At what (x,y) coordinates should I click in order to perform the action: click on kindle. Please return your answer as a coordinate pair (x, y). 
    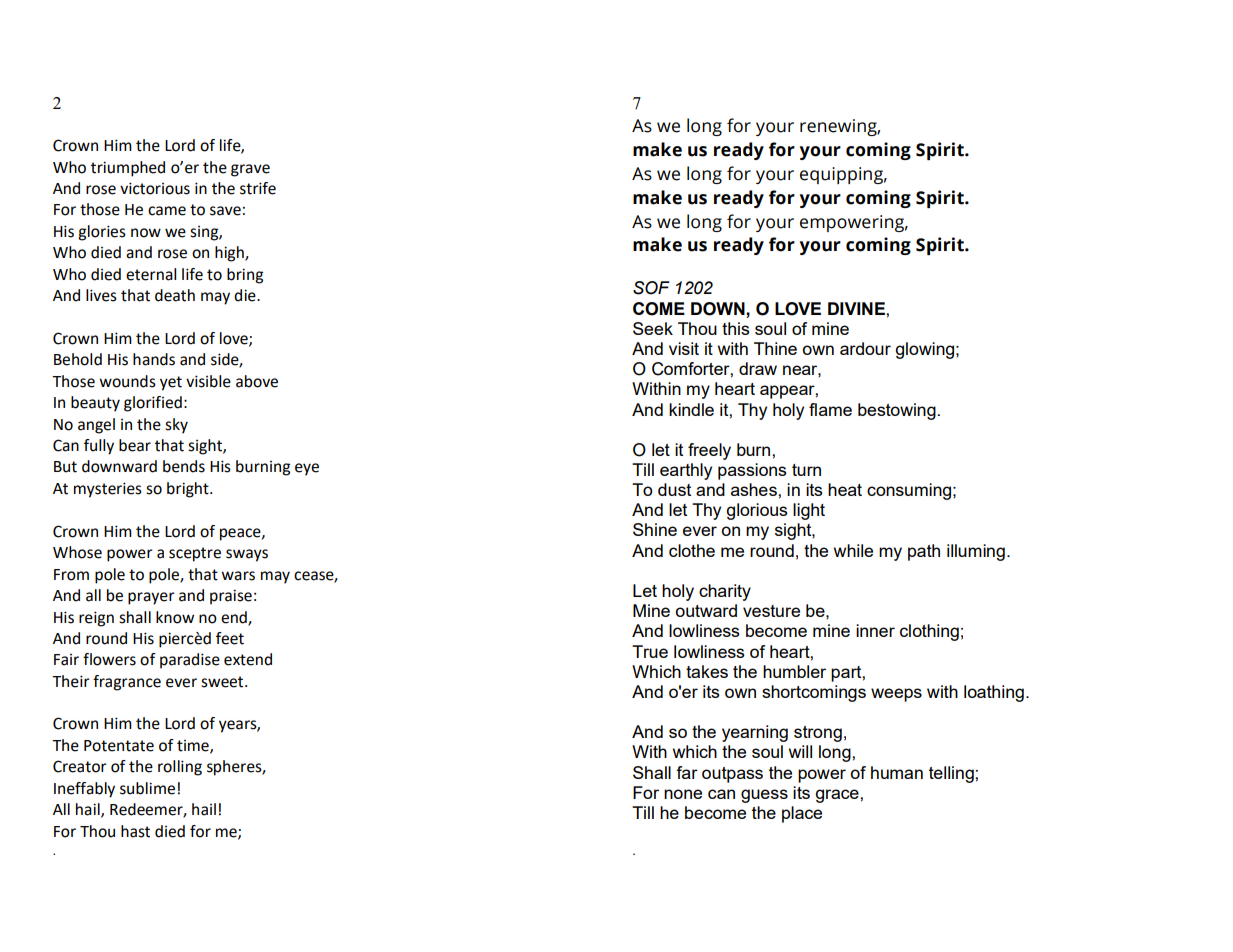
    Looking at the image, I should click on (691, 409).
